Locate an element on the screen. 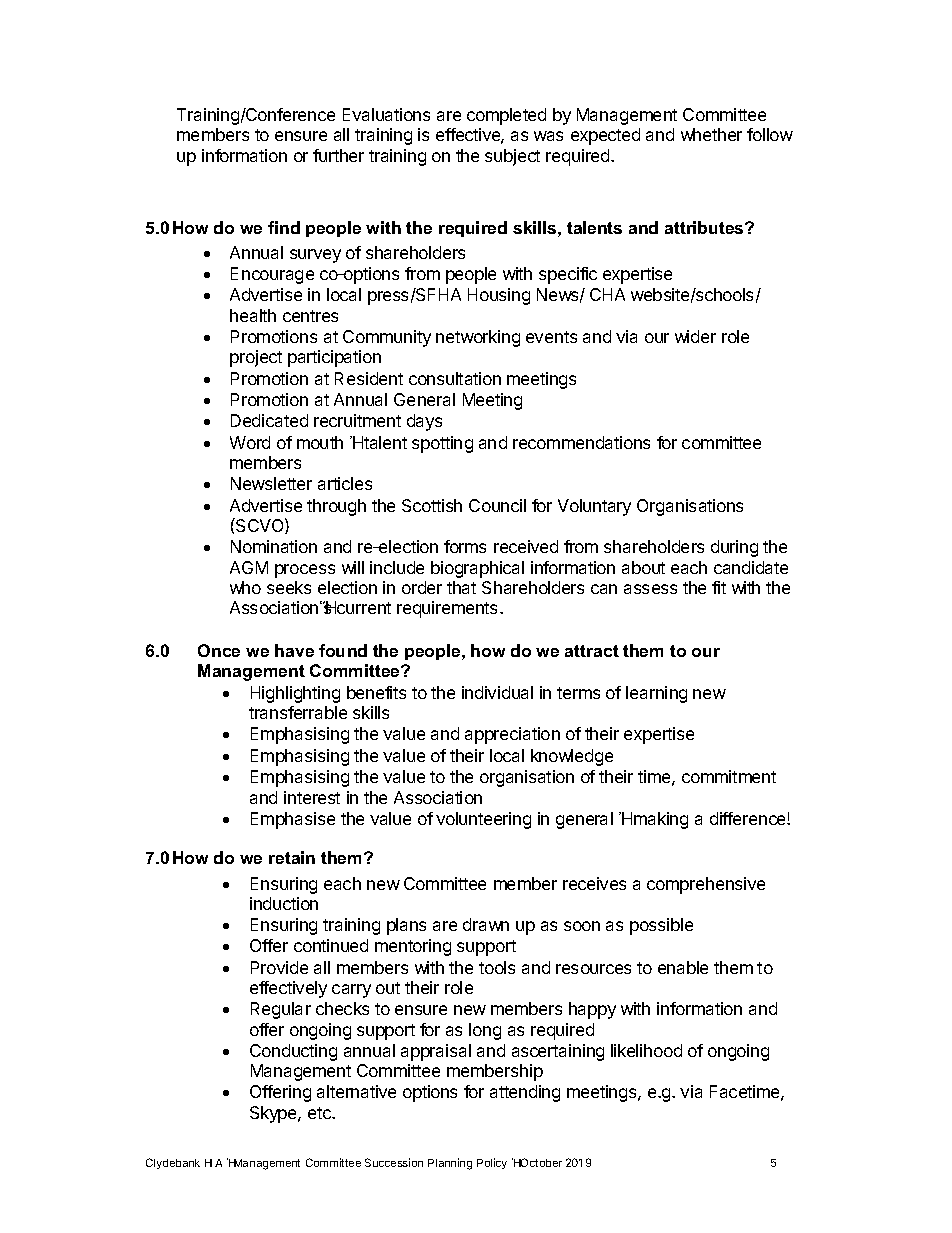 Image resolution: width=952 pixels, height=1233 pixels. likelihood is located at coordinates (646, 1050).
